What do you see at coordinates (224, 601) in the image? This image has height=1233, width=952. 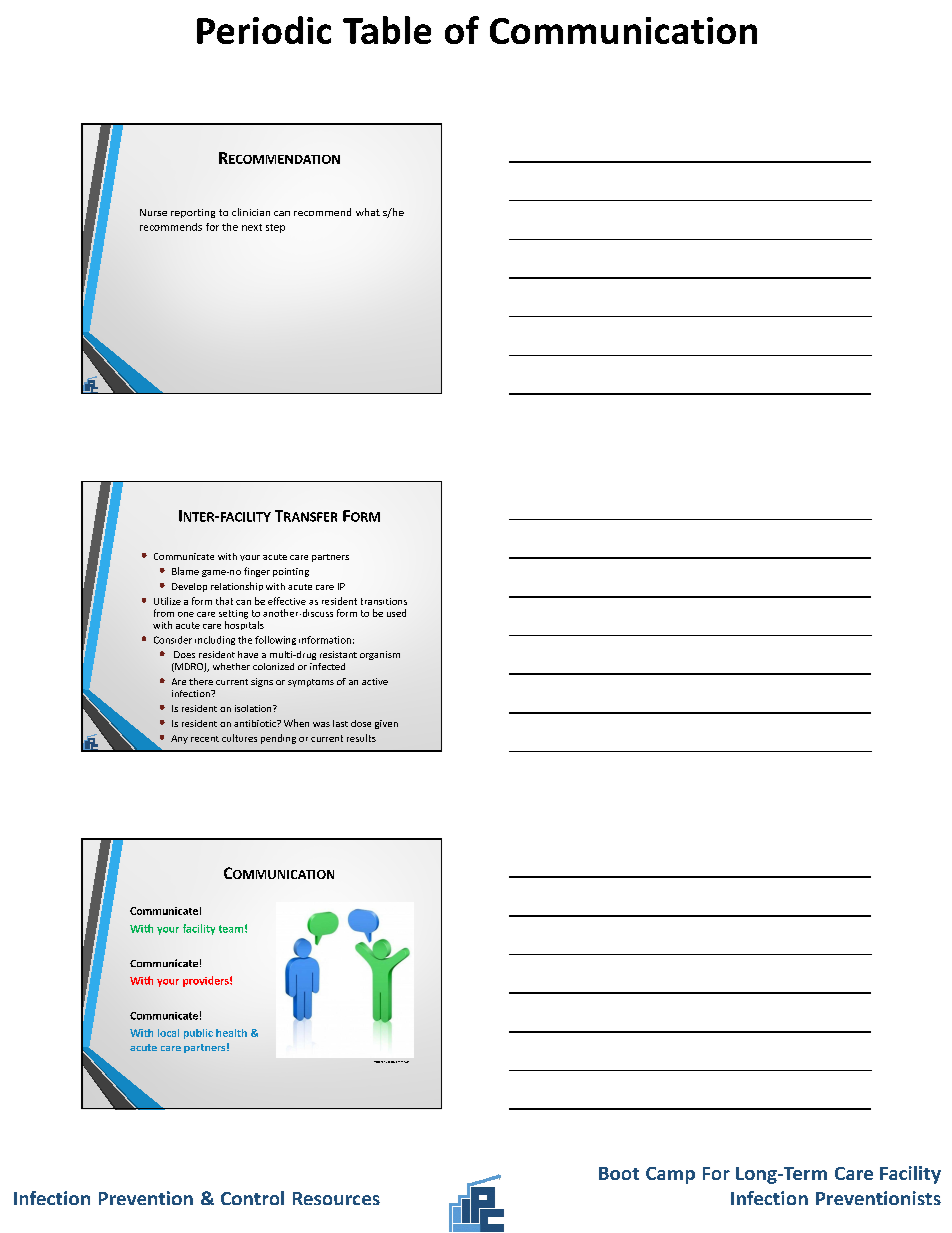 I see `that` at bounding box center [224, 601].
